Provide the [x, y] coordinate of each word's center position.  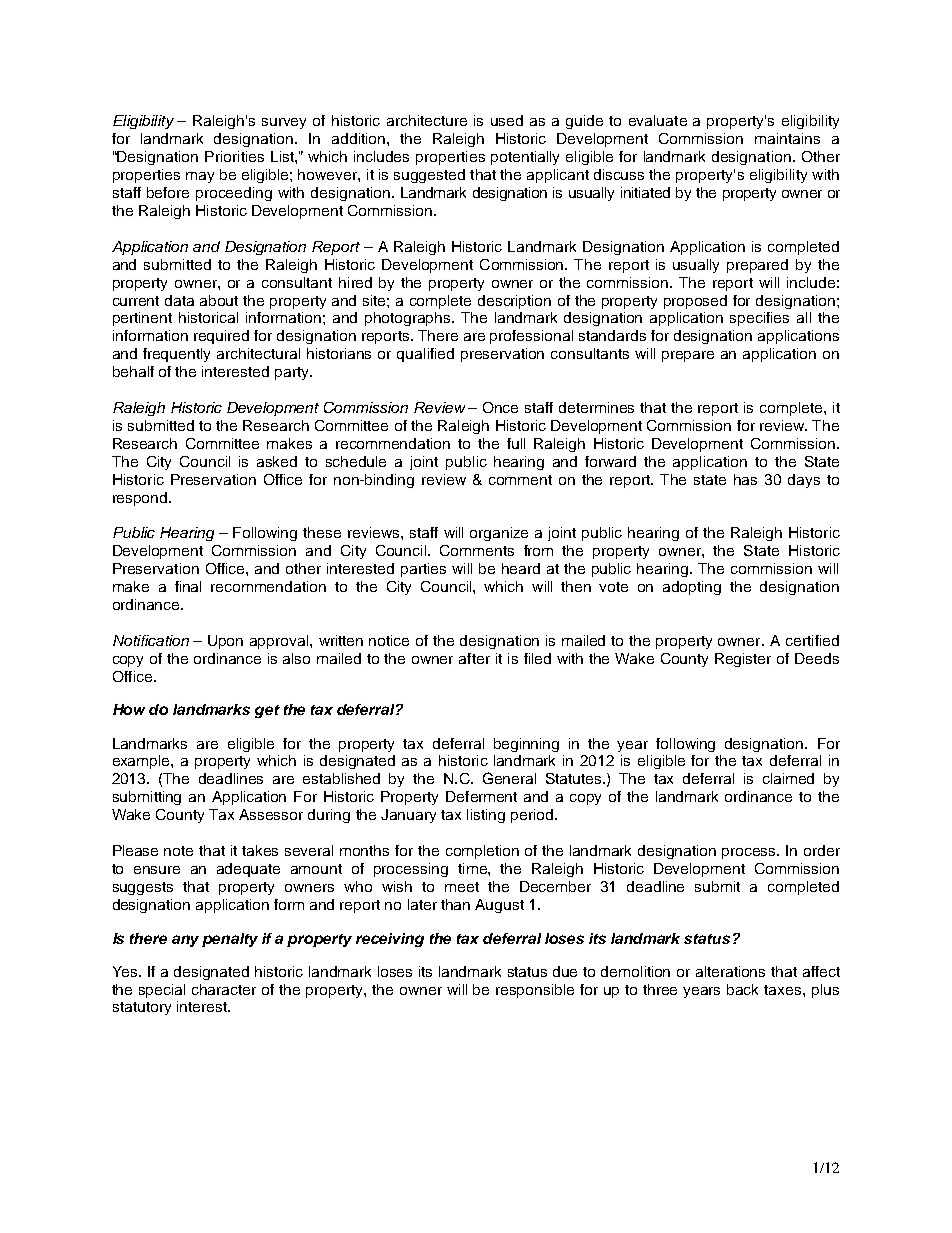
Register [743, 660]
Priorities [234, 156]
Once [500, 407]
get [267, 711]
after [474, 658]
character [224, 989]
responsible [535, 991]
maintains [787, 138]
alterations [730, 971]
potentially [525, 158]
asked [277, 461]
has [745, 479]
